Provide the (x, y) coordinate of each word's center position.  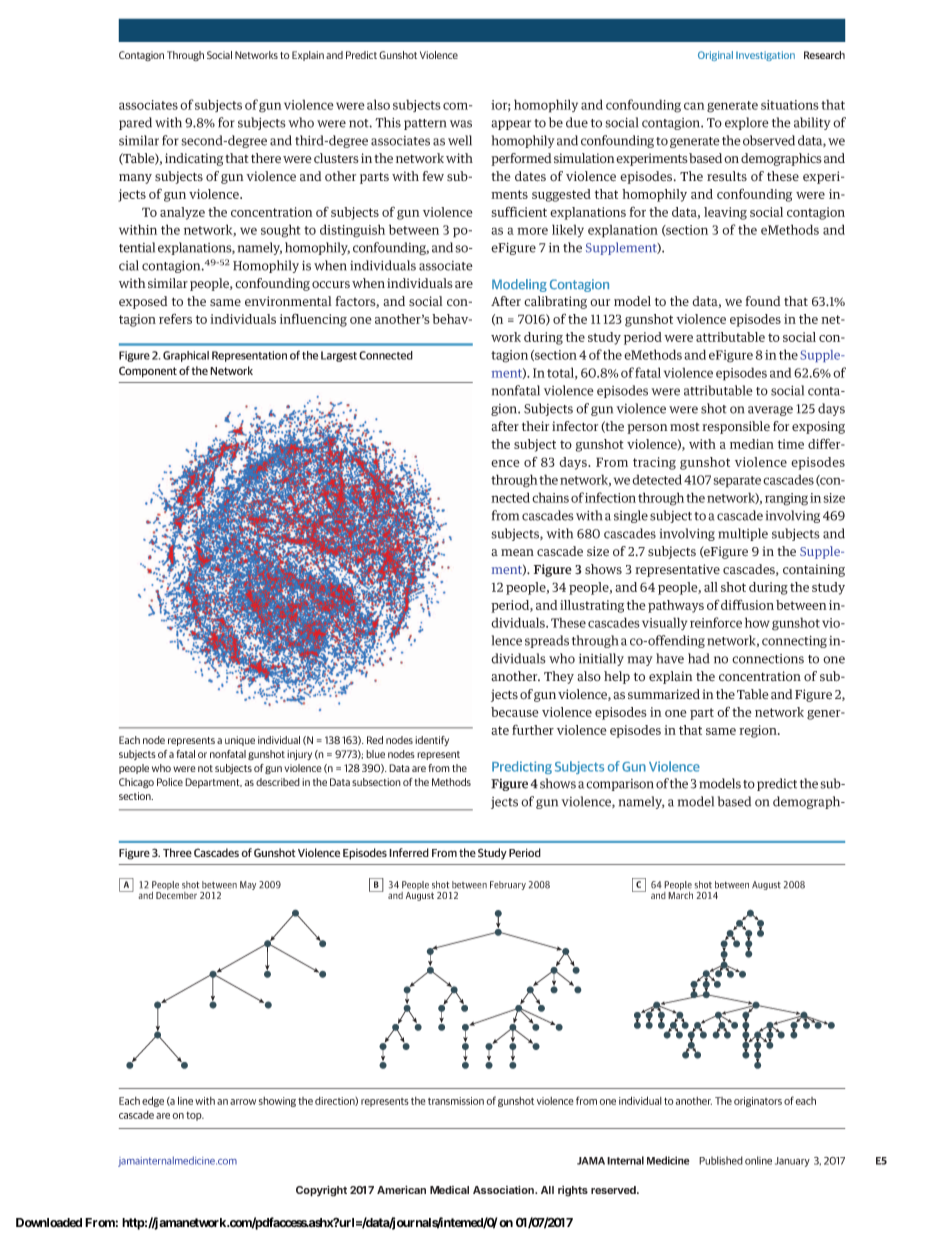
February (508, 885)
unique (240, 741)
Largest (339, 356)
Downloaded (49, 1222)
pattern (425, 124)
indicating (194, 159)
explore (747, 123)
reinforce (716, 622)
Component (148, 372)
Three (177, 852)
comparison (620, 785)
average (770, 411)
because (515, 712)
